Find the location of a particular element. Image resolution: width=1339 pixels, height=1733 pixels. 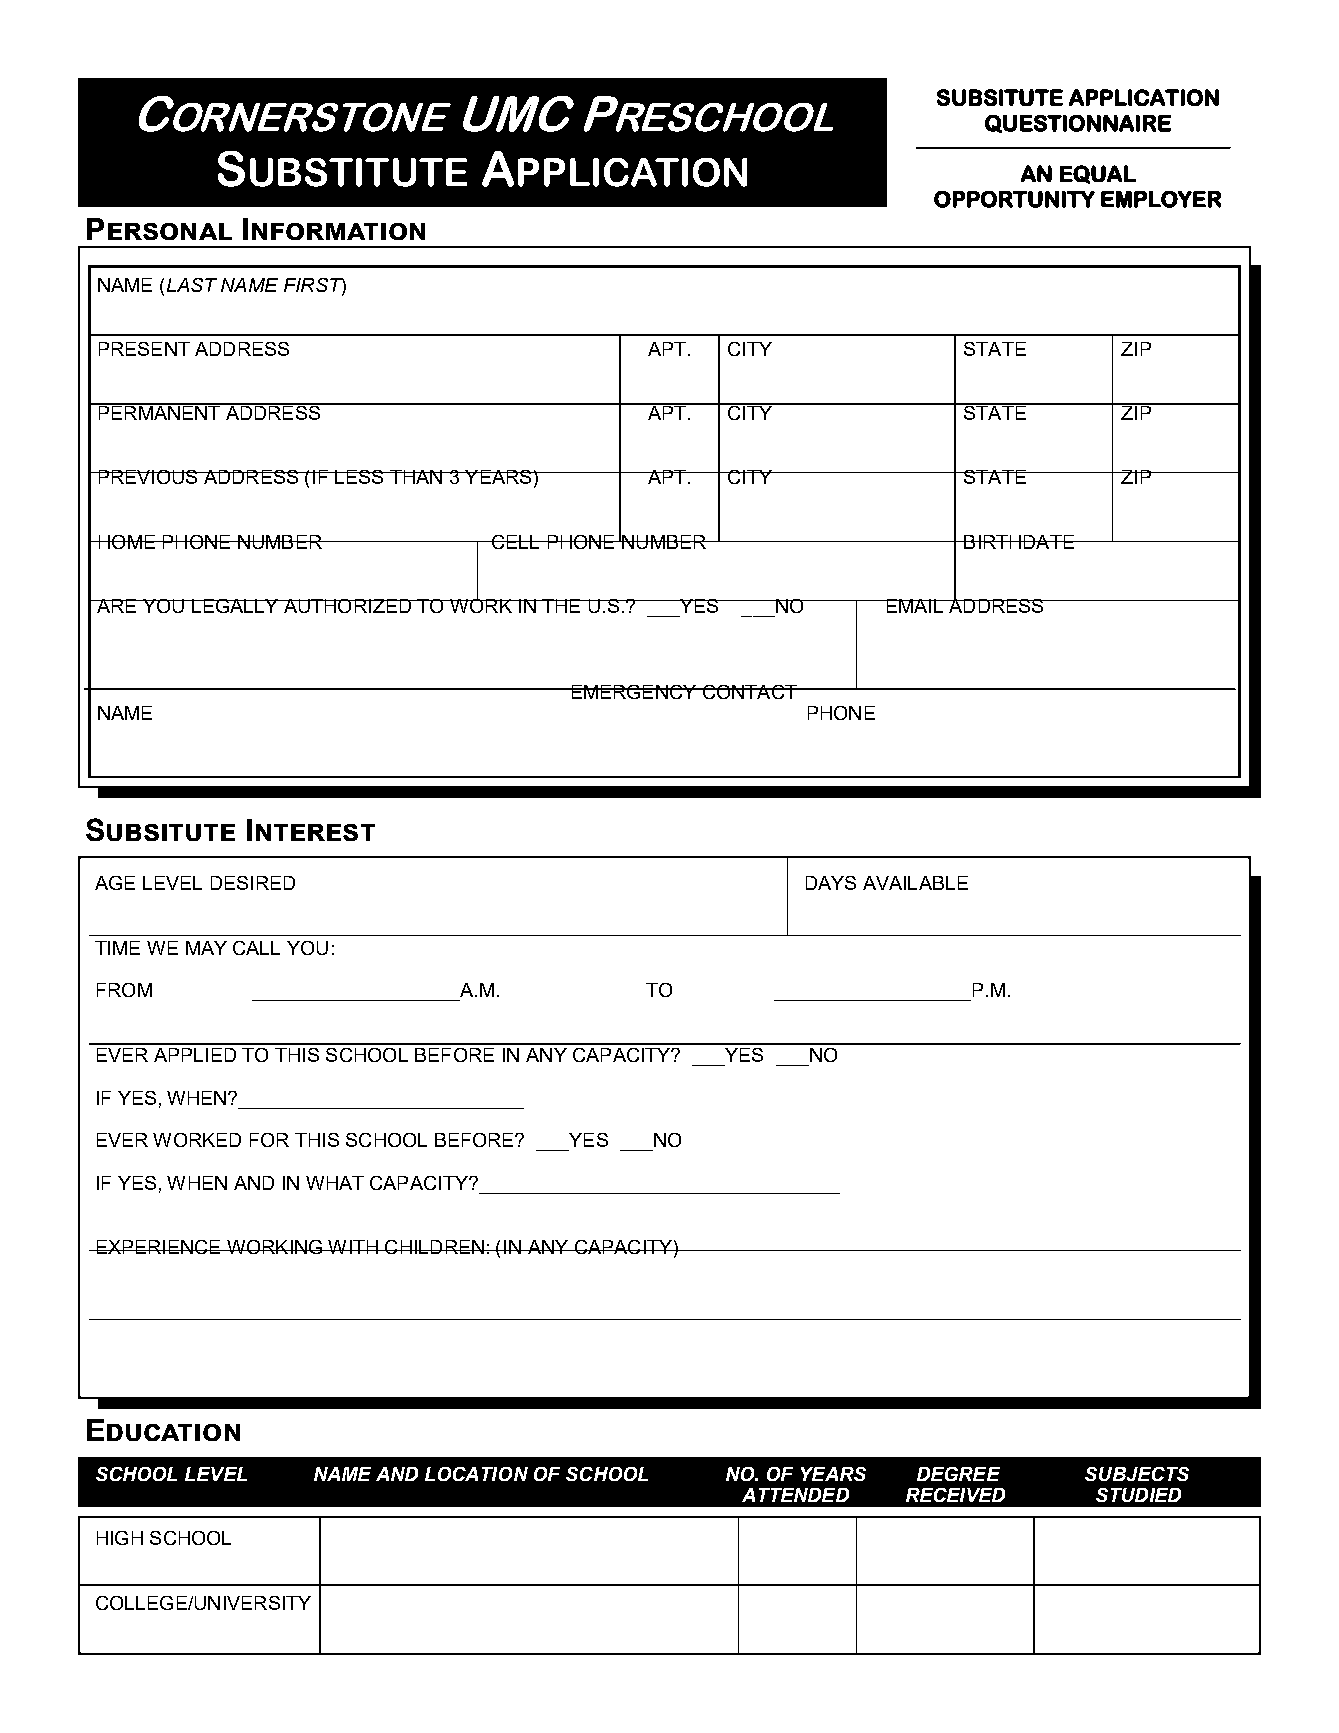

Education is located at coordinates (163, 1430).
